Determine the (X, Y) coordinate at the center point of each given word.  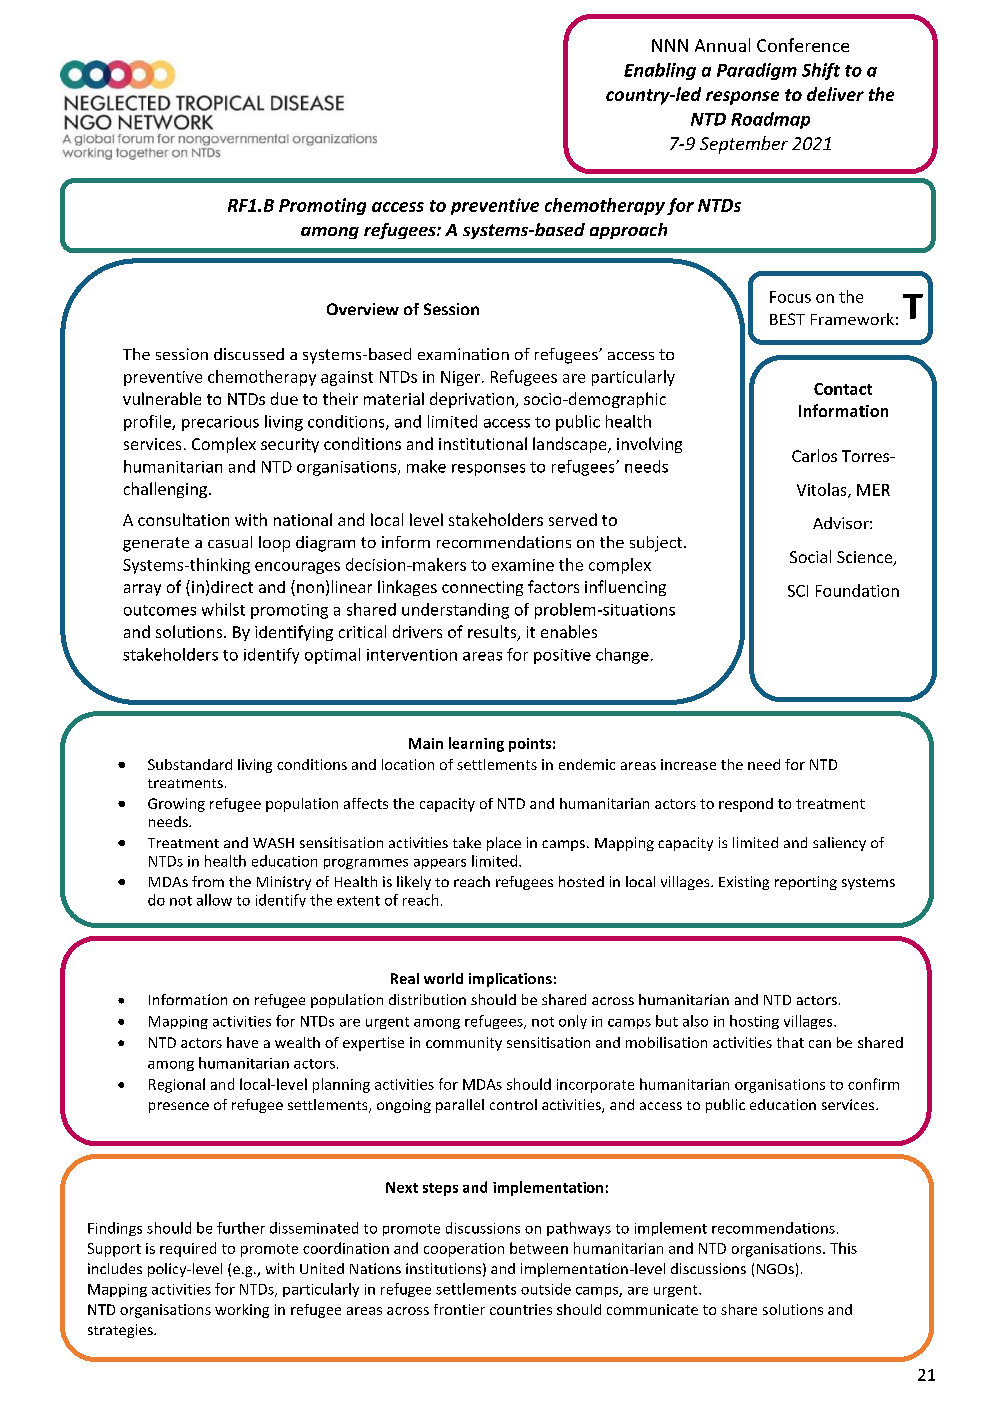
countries (521, 1309)
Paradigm (757, 71)
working (242, 1311)
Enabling (660, 71)
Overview (363, 309)
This (843, 1248)
